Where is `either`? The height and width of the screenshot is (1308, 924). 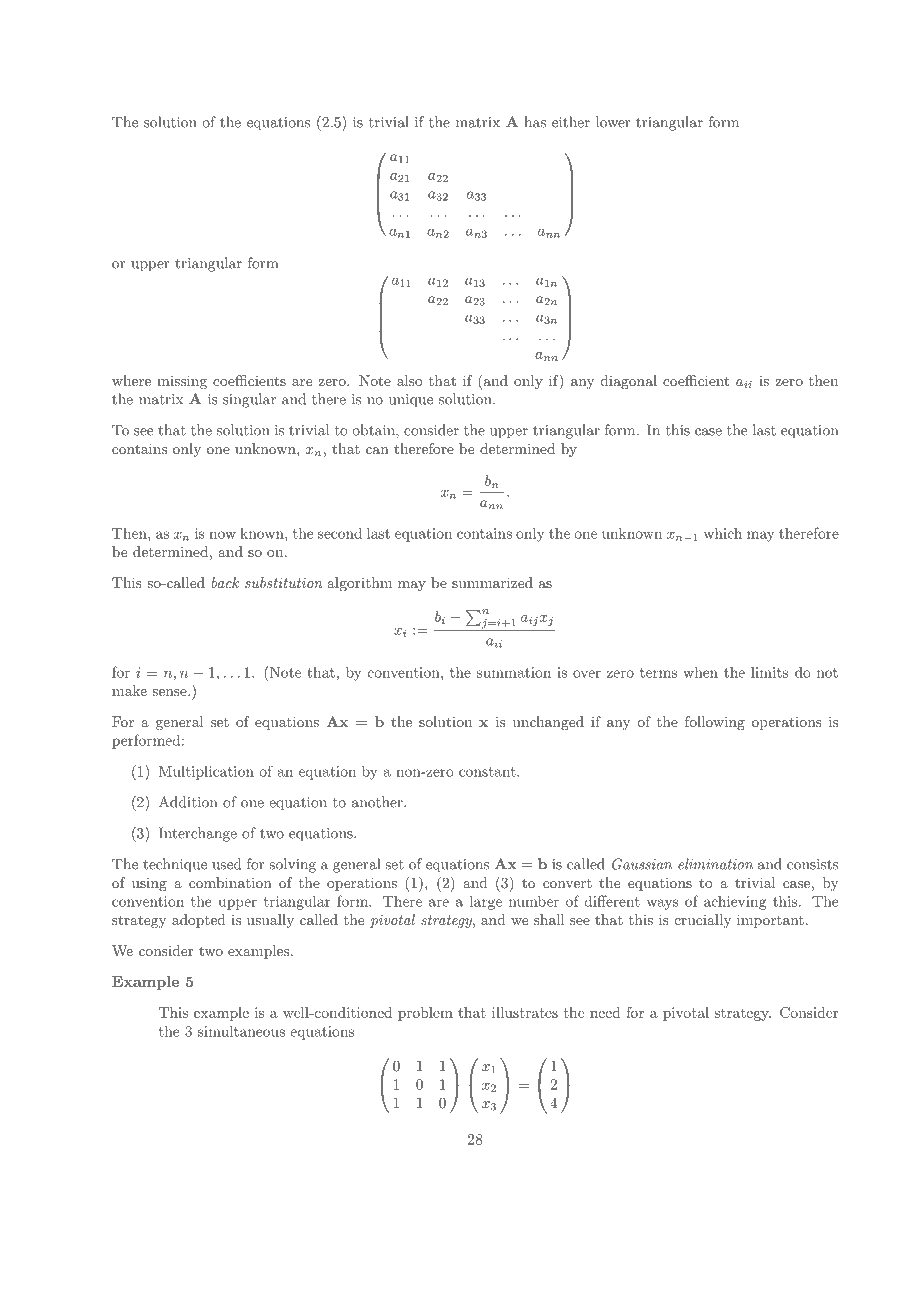
either is located at coordinates (571, 122).
